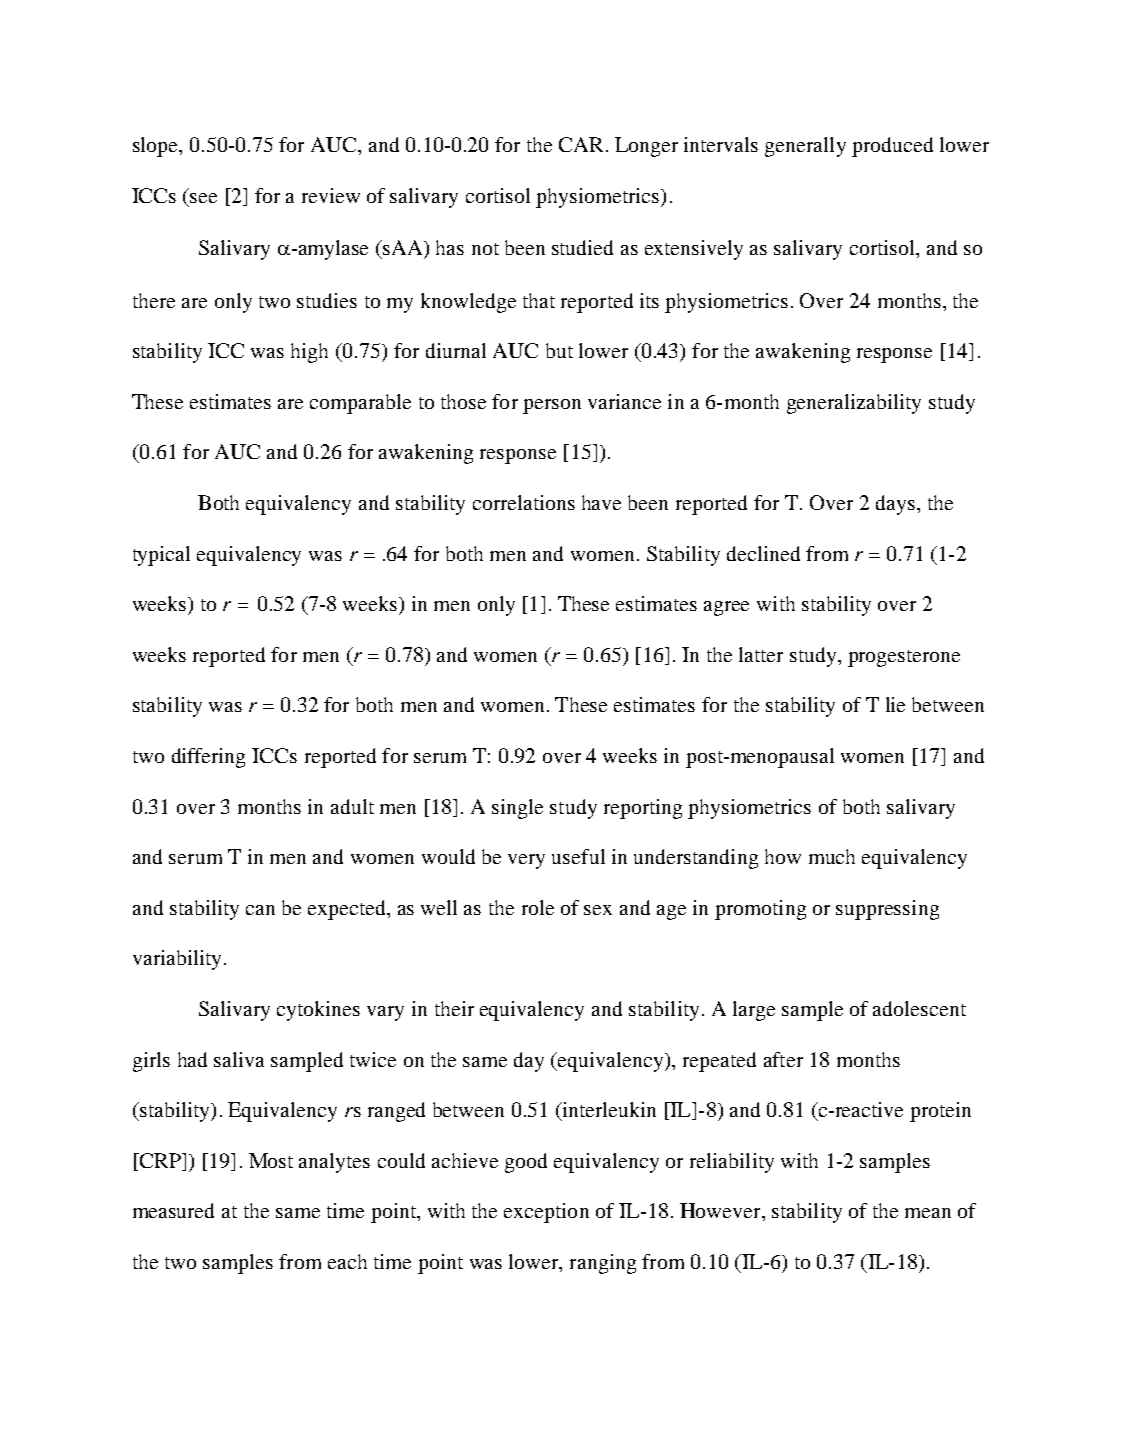 The width and height of the page is (1122, 1452). Describe the element at coordinates (208, 758) in the page. I see `differing` at that location.
